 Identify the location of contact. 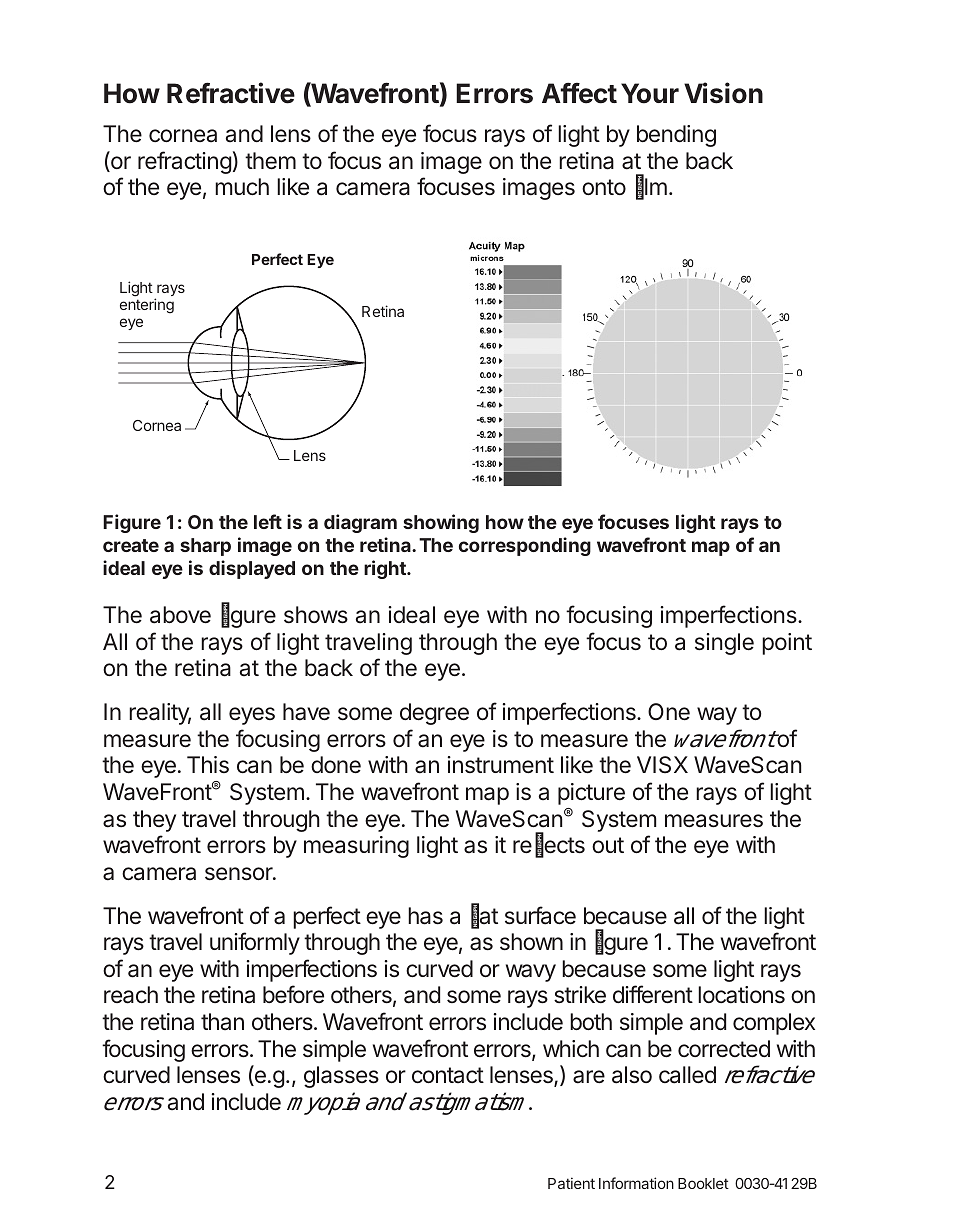
(448, 1075).
